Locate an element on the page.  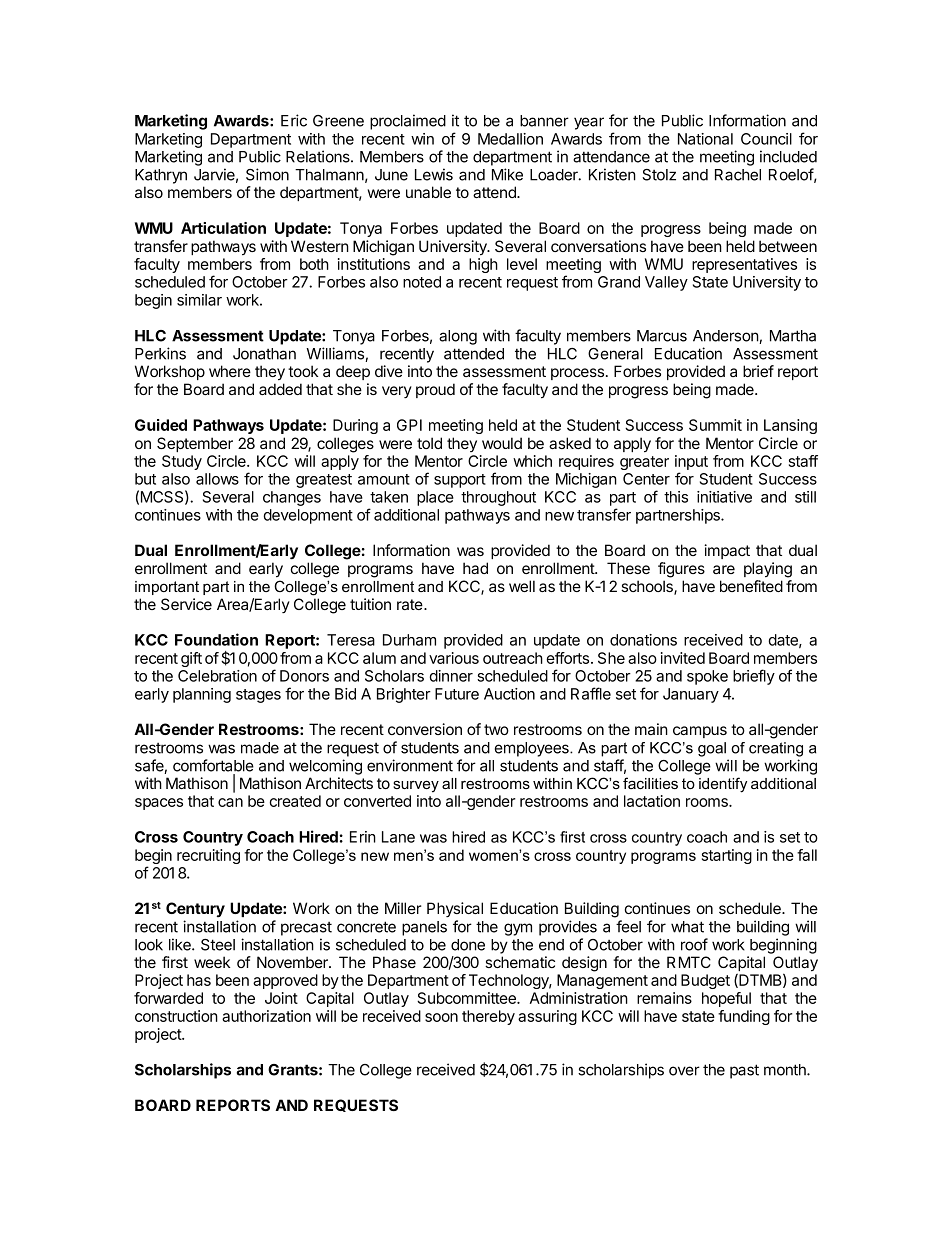
funding is located at coordinates (744, 1017).
